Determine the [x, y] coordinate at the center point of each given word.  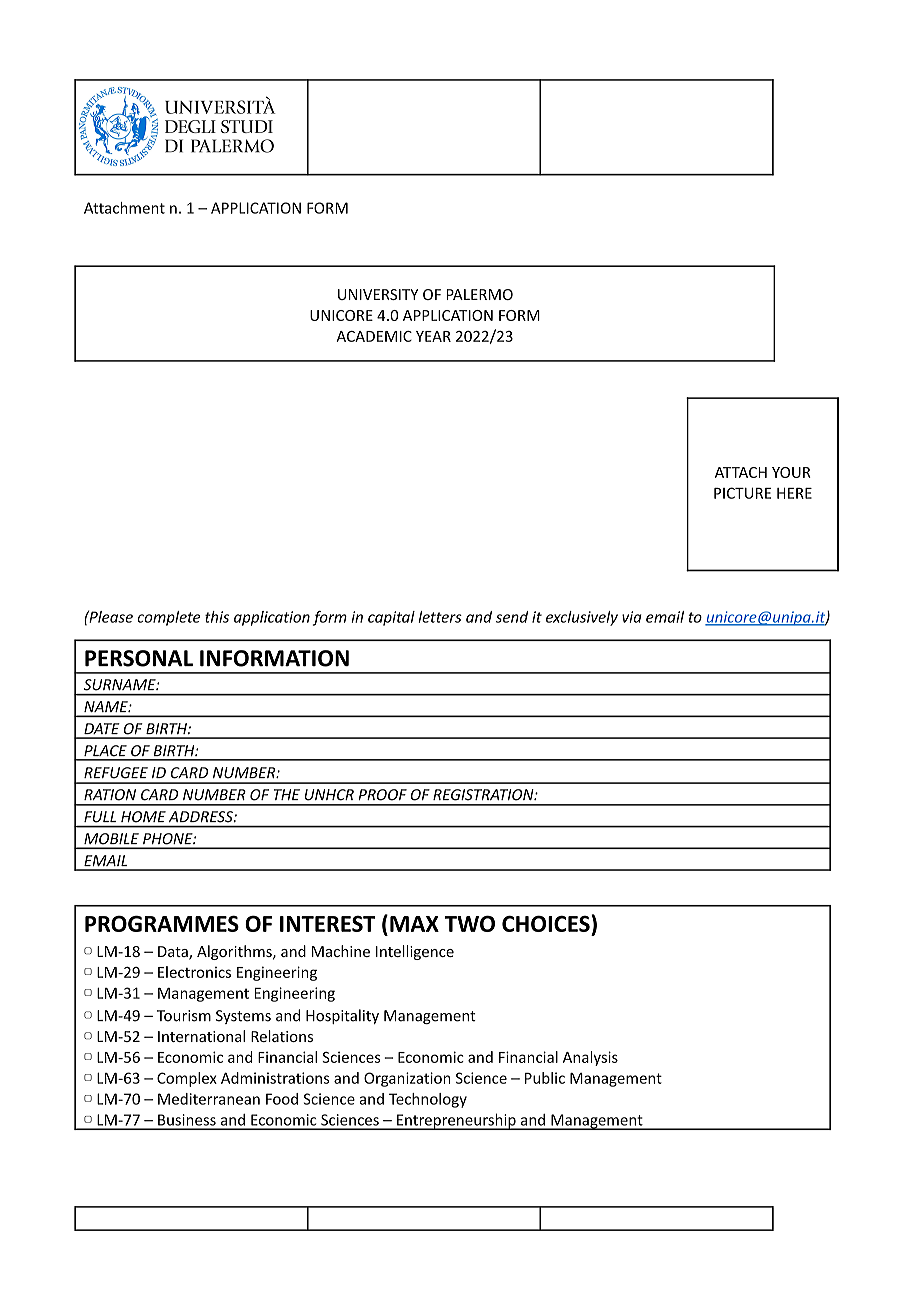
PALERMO [479, 294]
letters [440, 617]
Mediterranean [209, 1099]
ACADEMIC [374, 336]
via [632, 617]
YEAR [433, 336]
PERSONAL [139, 658]
